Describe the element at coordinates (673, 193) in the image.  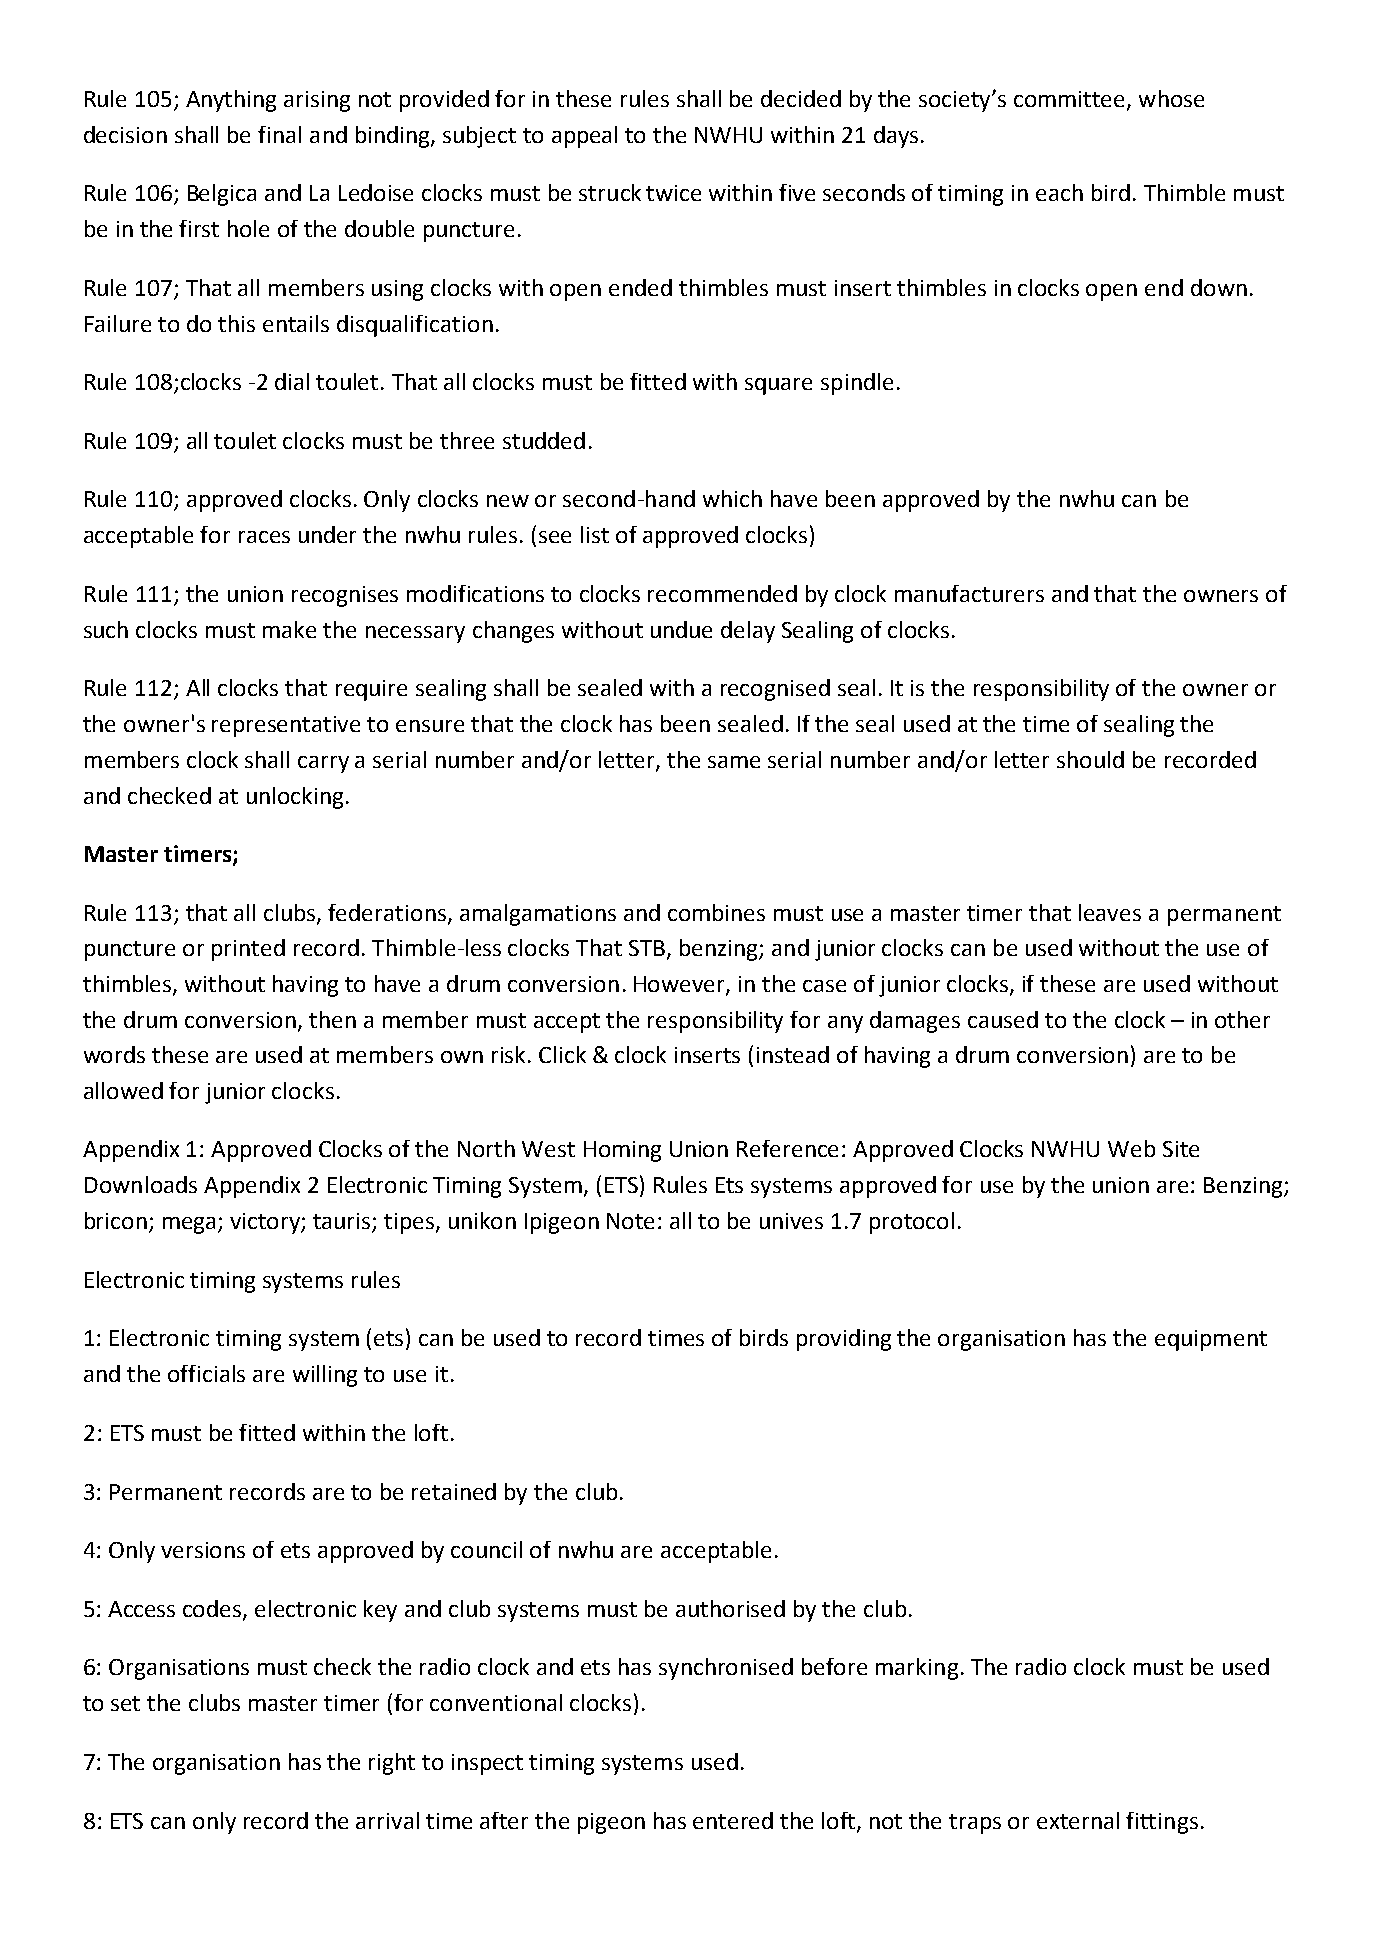
I see `twice` at that location.
